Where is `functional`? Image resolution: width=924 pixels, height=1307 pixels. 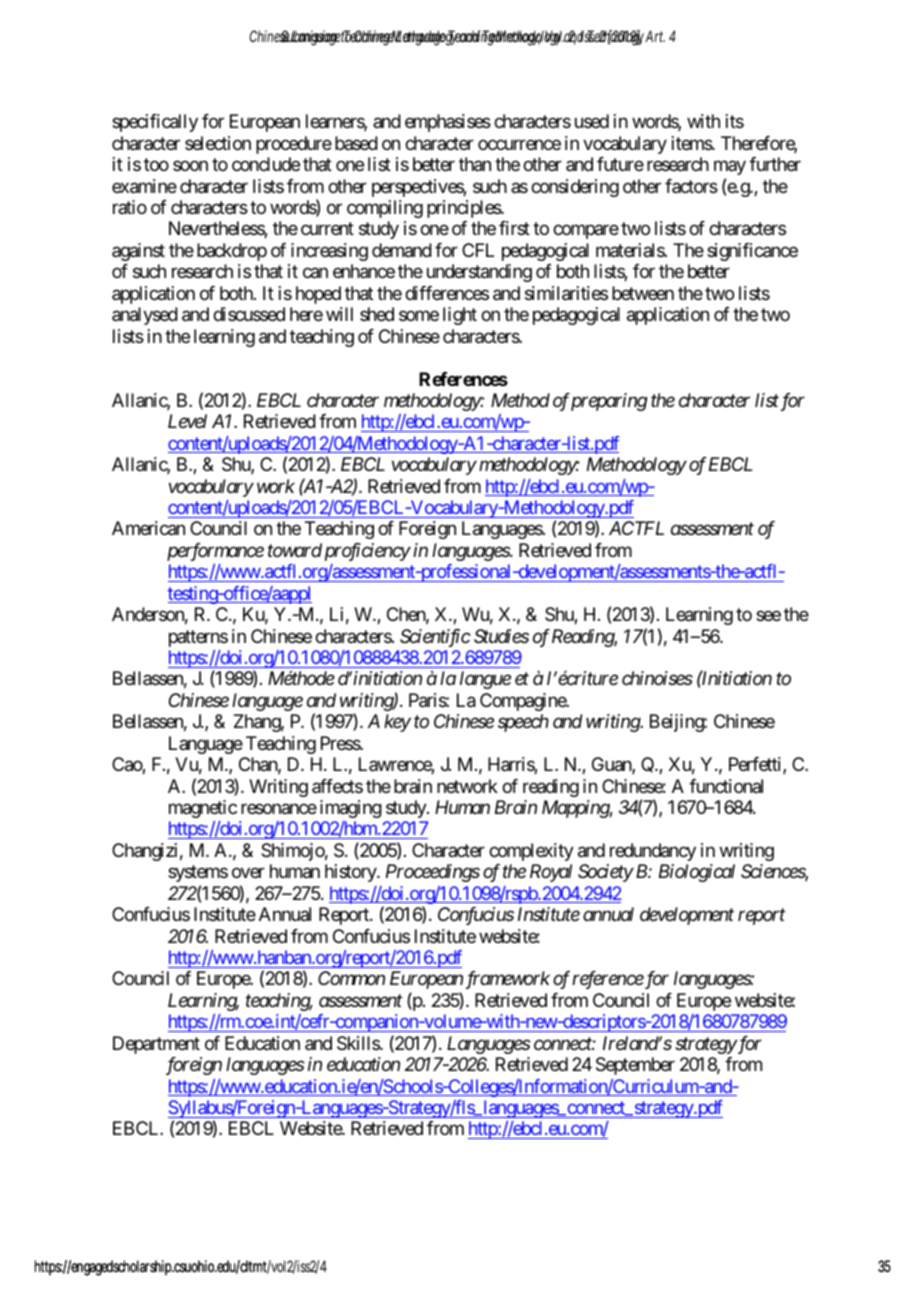 functional is located at coordinates (726, 786).
